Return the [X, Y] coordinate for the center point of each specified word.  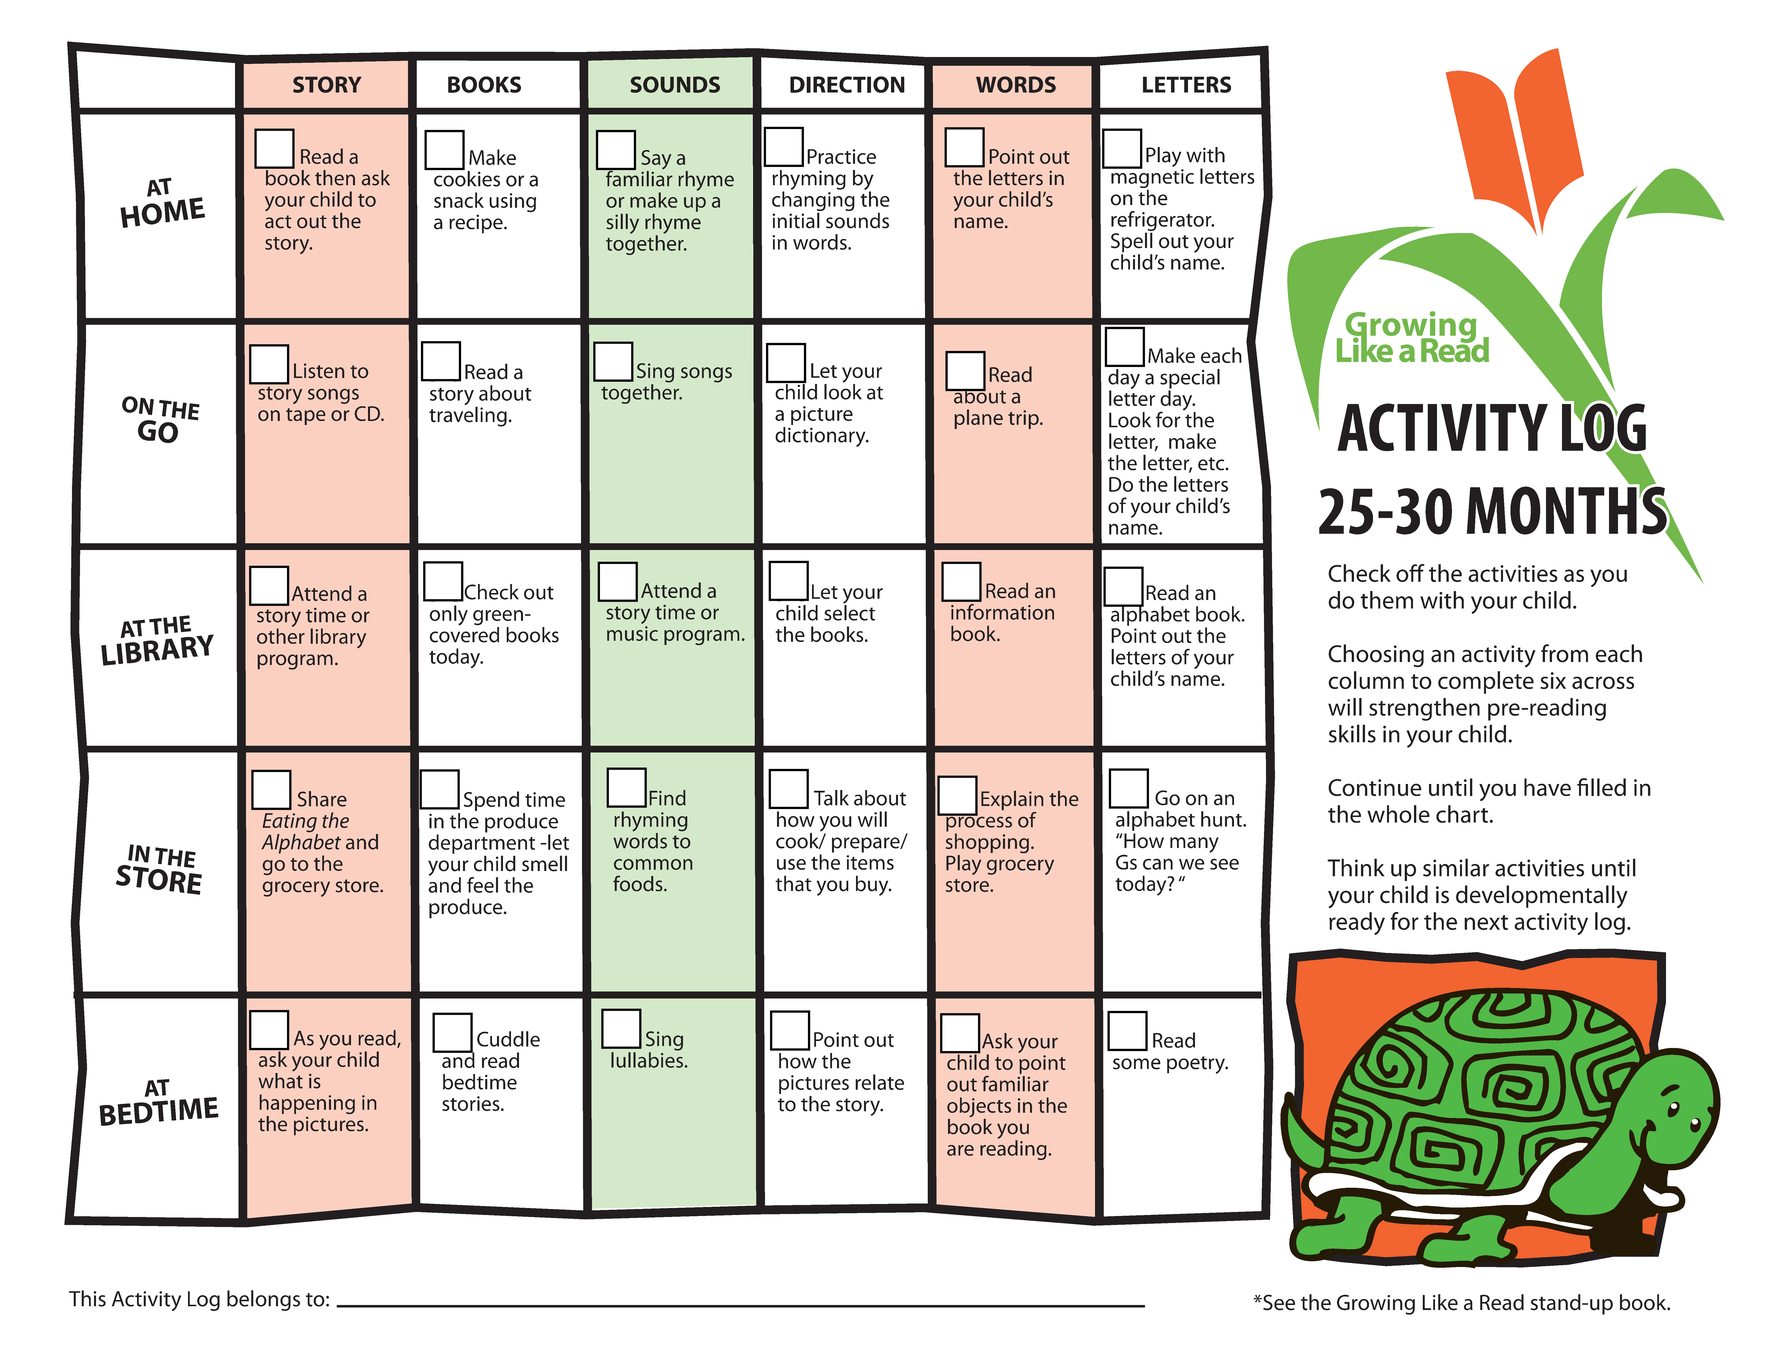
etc [1212, 464]
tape [306, 416]
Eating [290, 824]
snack [459, 200]
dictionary [821, 435]
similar [1456, 867]
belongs [263, 1300]
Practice [841, 156]
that [793, 883]
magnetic [1151, 179]
